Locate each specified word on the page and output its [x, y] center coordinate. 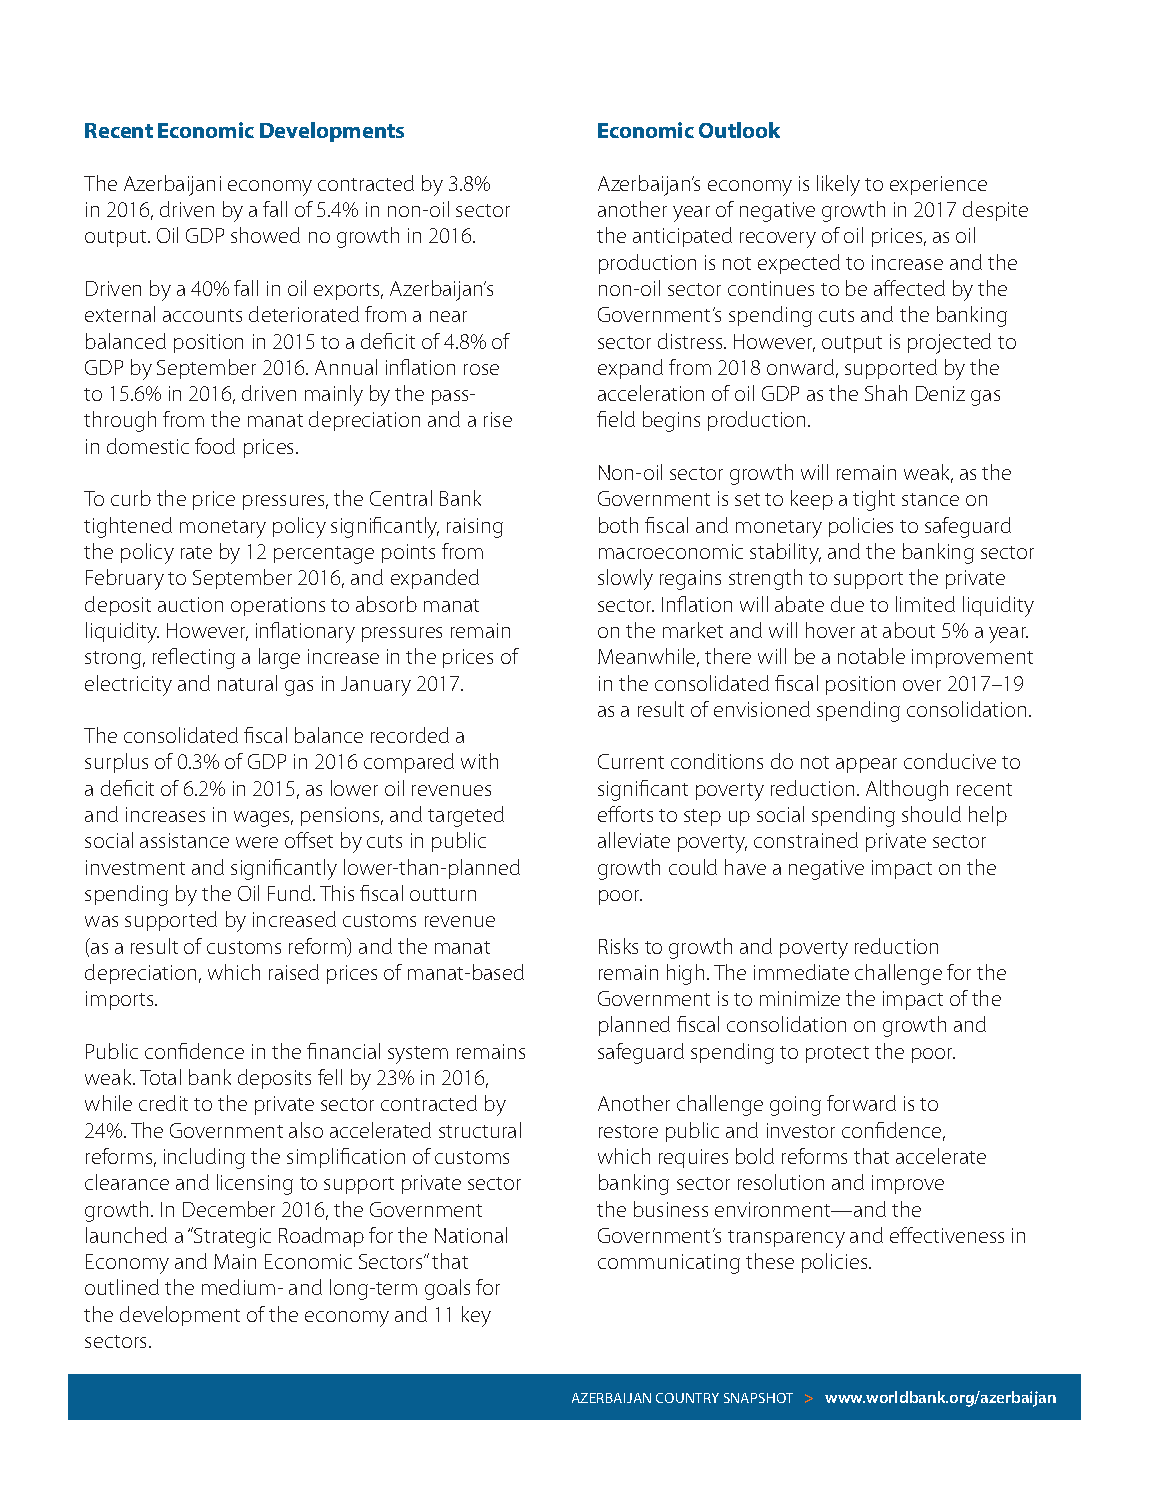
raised [294, 972]
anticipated [682, 237]
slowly [625, 579]
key [476, 1316]
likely [838, 185]
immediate [801, 972]
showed [265, 235]
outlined [122, 1287]
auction [190, 604]
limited [925, 604]
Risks [618, 946]
